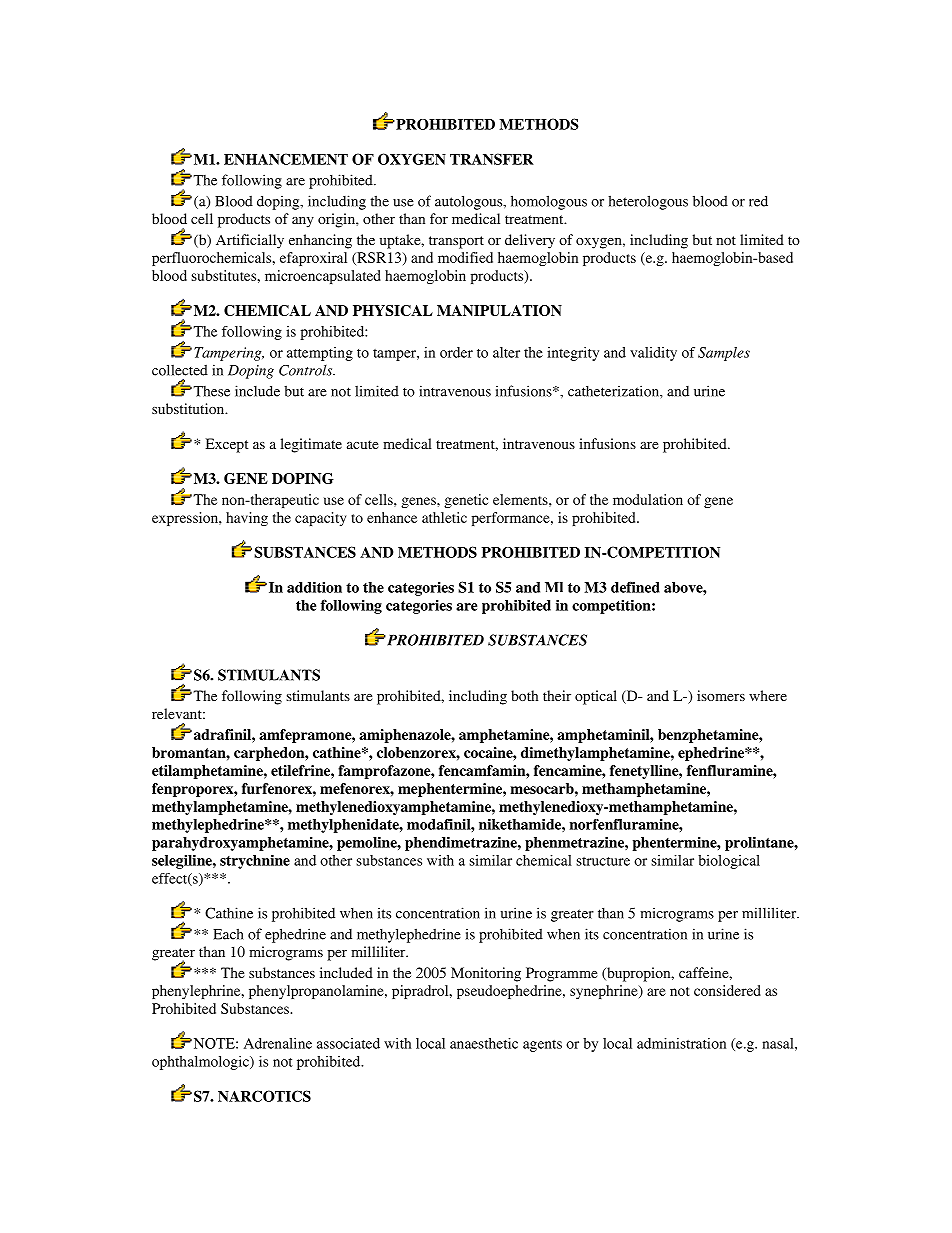 This screenshot has width=952, height=1233. I want to click on These, so click(210, 391).
